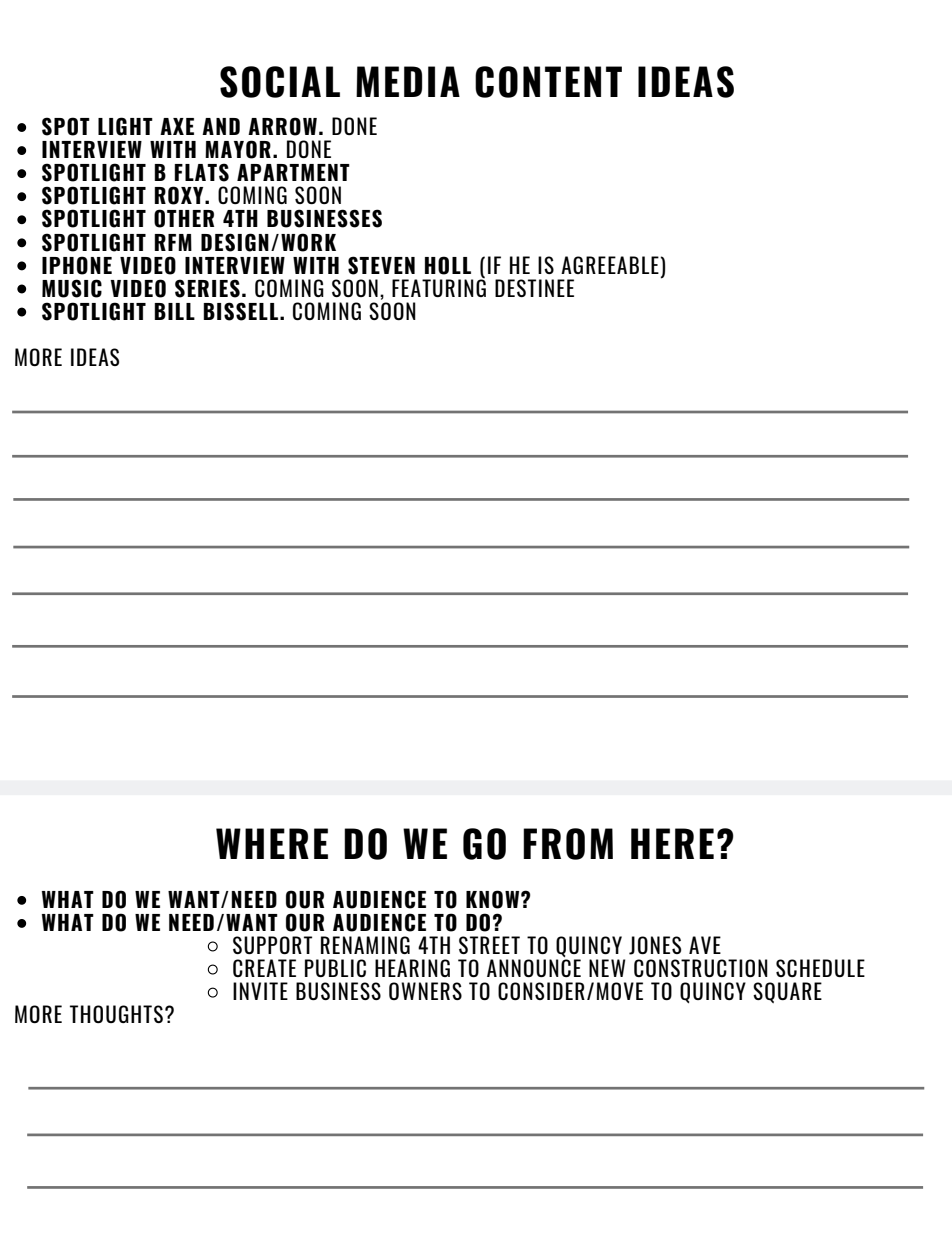 The height and width of the image is (1233, 952). I want to click on SUPPORT, so click(272, 945).
